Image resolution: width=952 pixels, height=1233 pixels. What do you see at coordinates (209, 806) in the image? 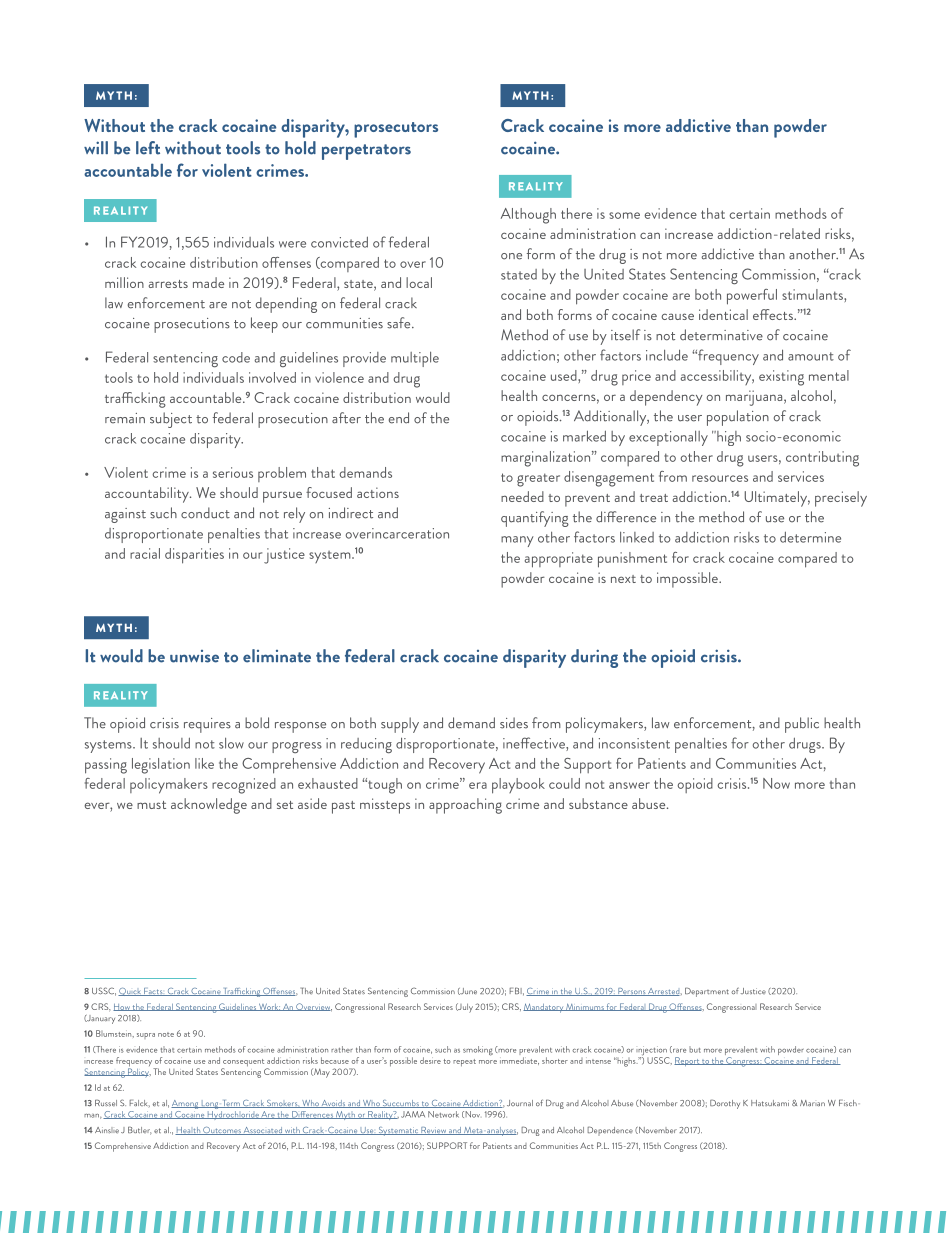
I see `acknowledge` at bounding box center [209, 806].
